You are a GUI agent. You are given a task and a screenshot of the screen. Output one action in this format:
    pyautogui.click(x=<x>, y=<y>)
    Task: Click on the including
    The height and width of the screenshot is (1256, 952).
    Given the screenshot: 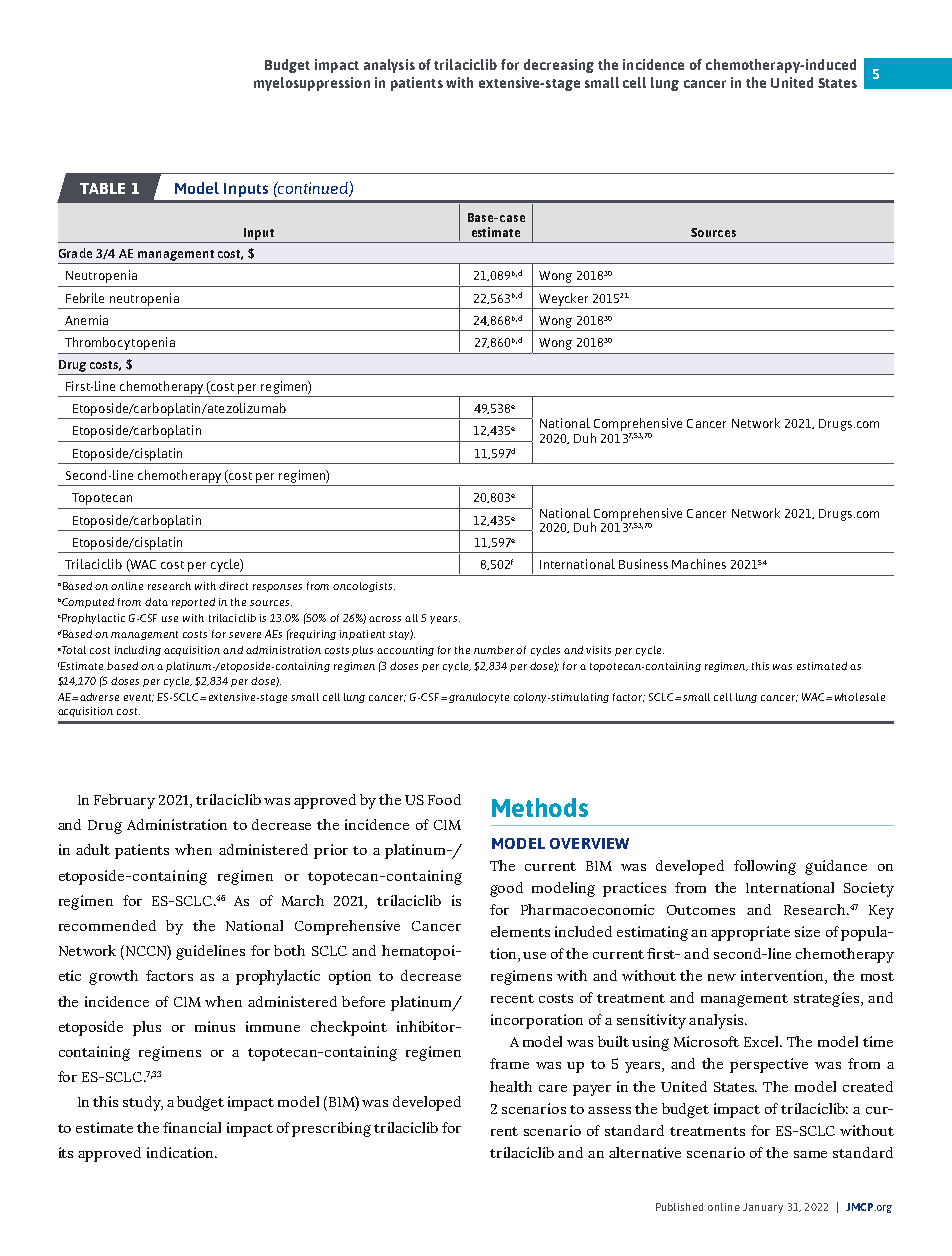 What is the action you would take?
    pyautogui.click(x=138, y=651)
